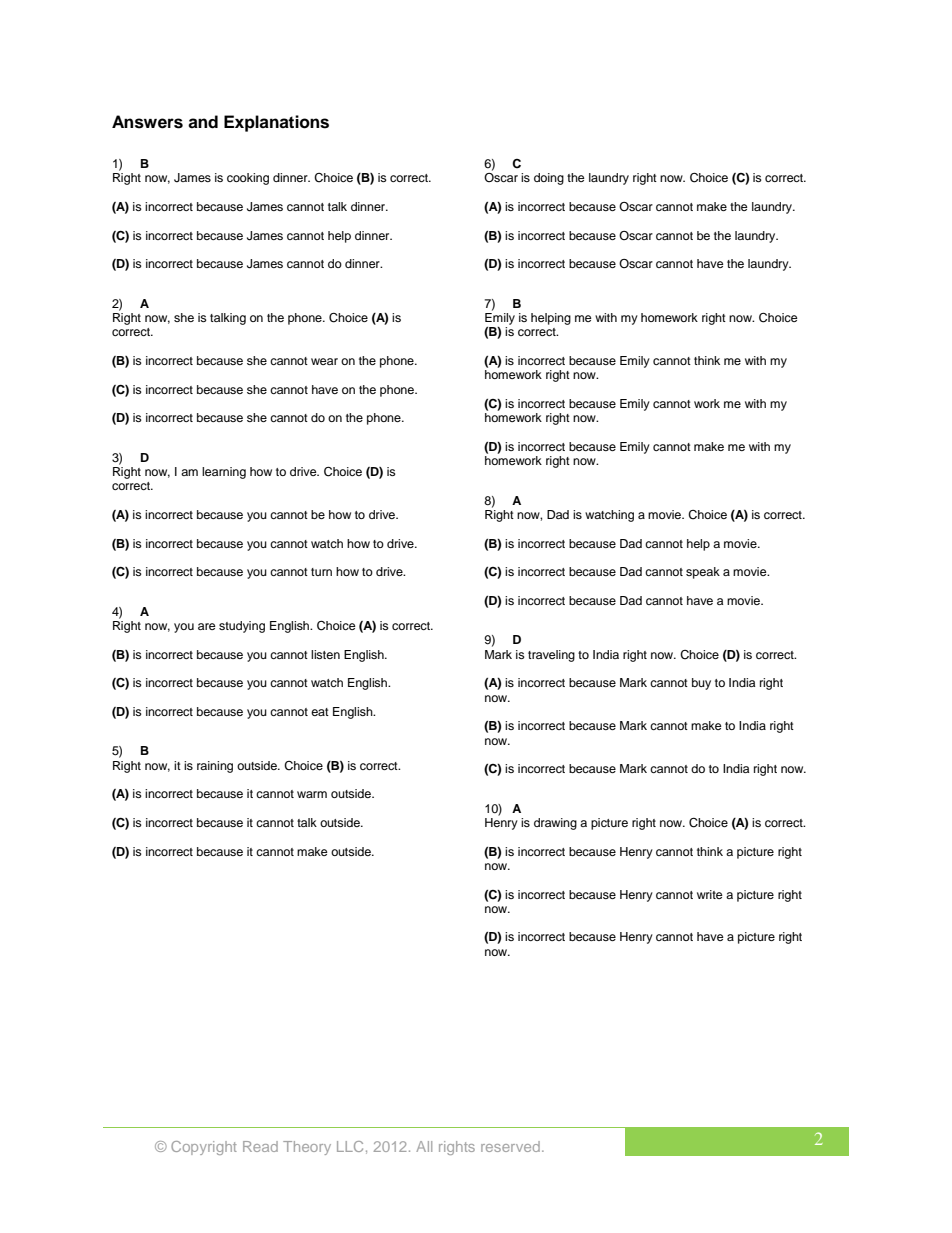 The width and height of the page is (952, 1233). Describe the element at coordinates (703, 573) in the page. I see `speak` at that location.
